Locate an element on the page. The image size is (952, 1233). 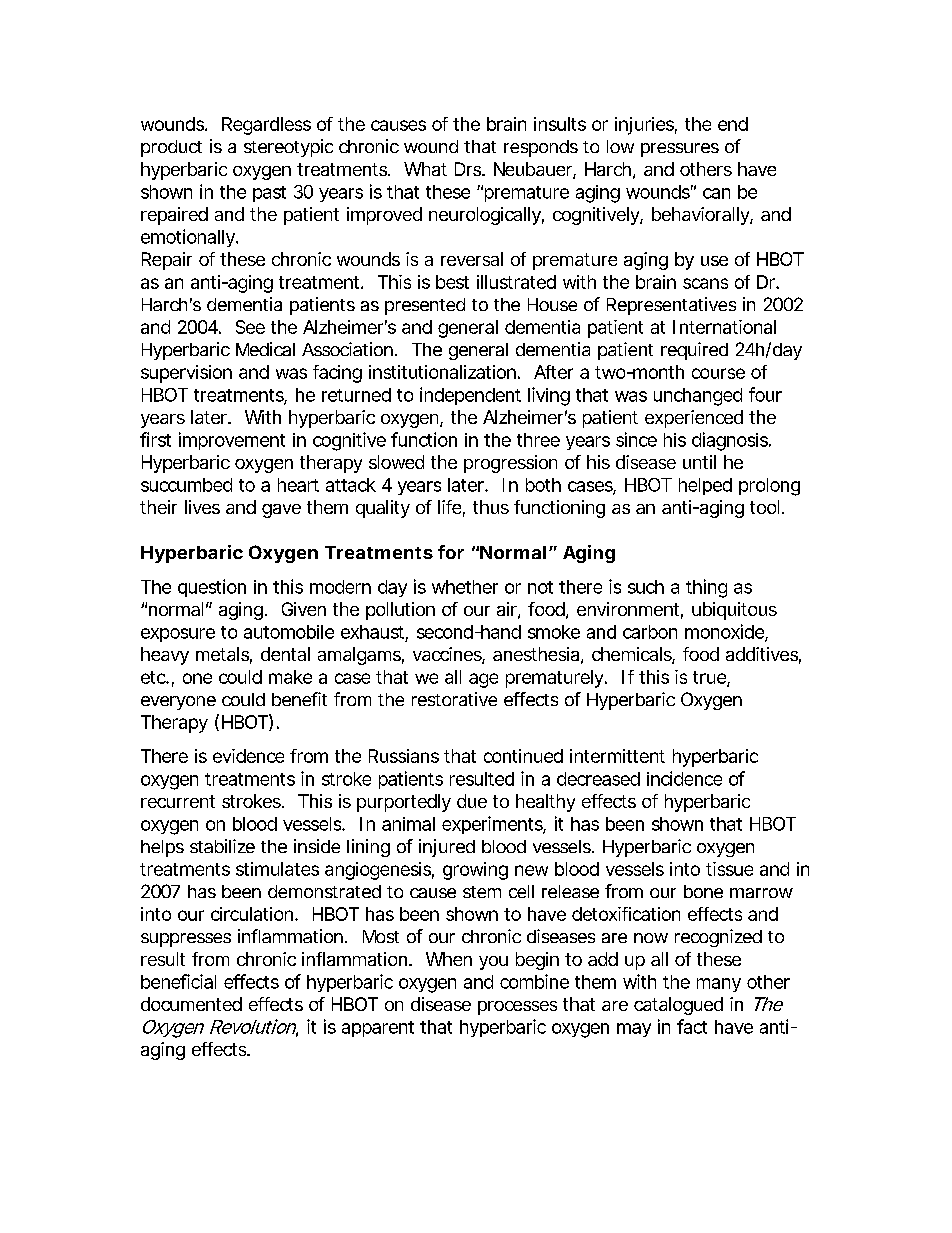
documented is located at coordinates (191, 1004).
